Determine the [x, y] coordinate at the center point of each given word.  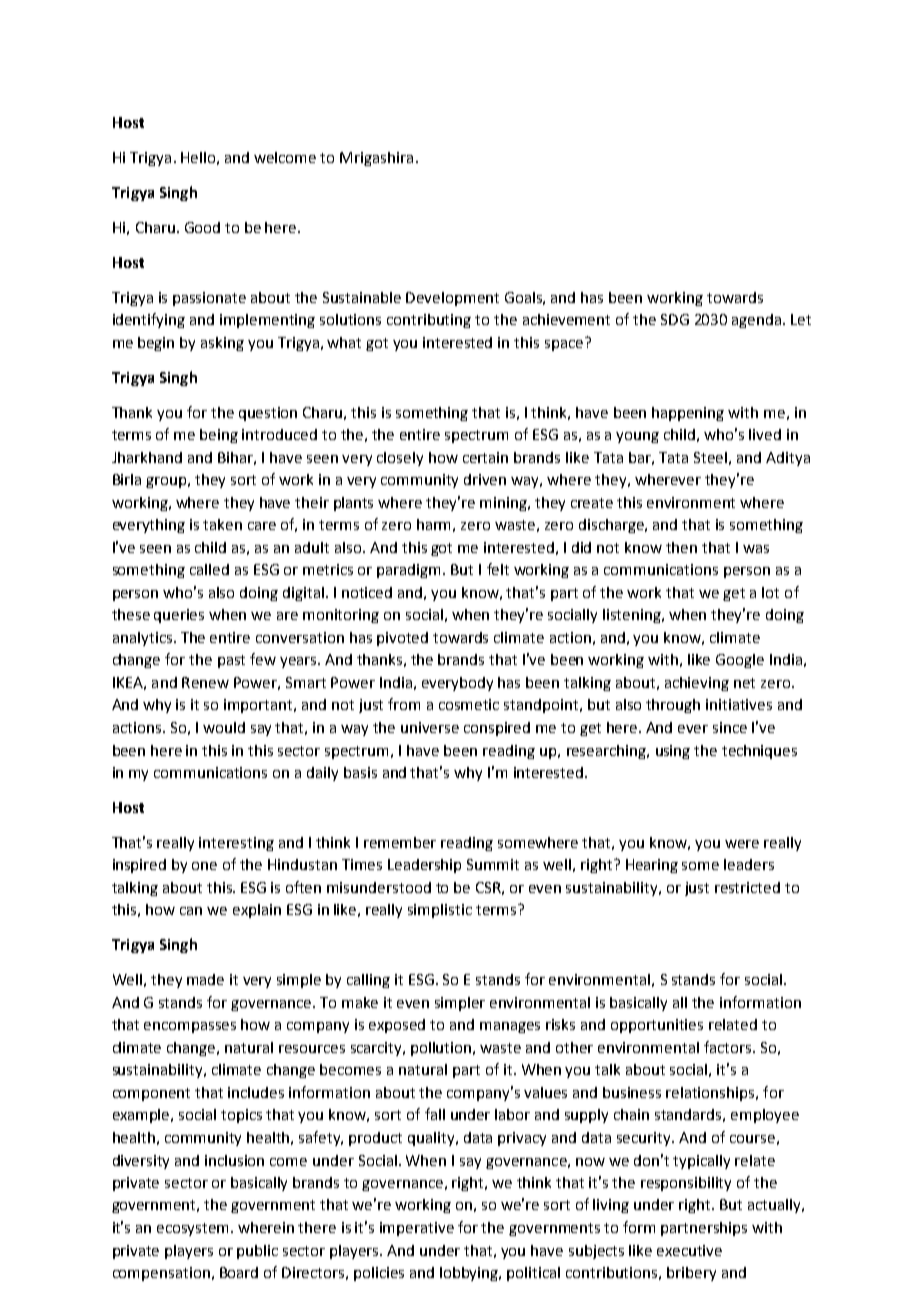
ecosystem [194, 1229]
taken [222, 524]
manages [510, 1027]
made [205, 979]
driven [485, 479]
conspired [497, 729]
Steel [710, 457]
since [730, 727]
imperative [417, 1229]
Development [452, 299]
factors [729, 1047]
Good [202, 227]
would [224, 727]
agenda [758, 321]
